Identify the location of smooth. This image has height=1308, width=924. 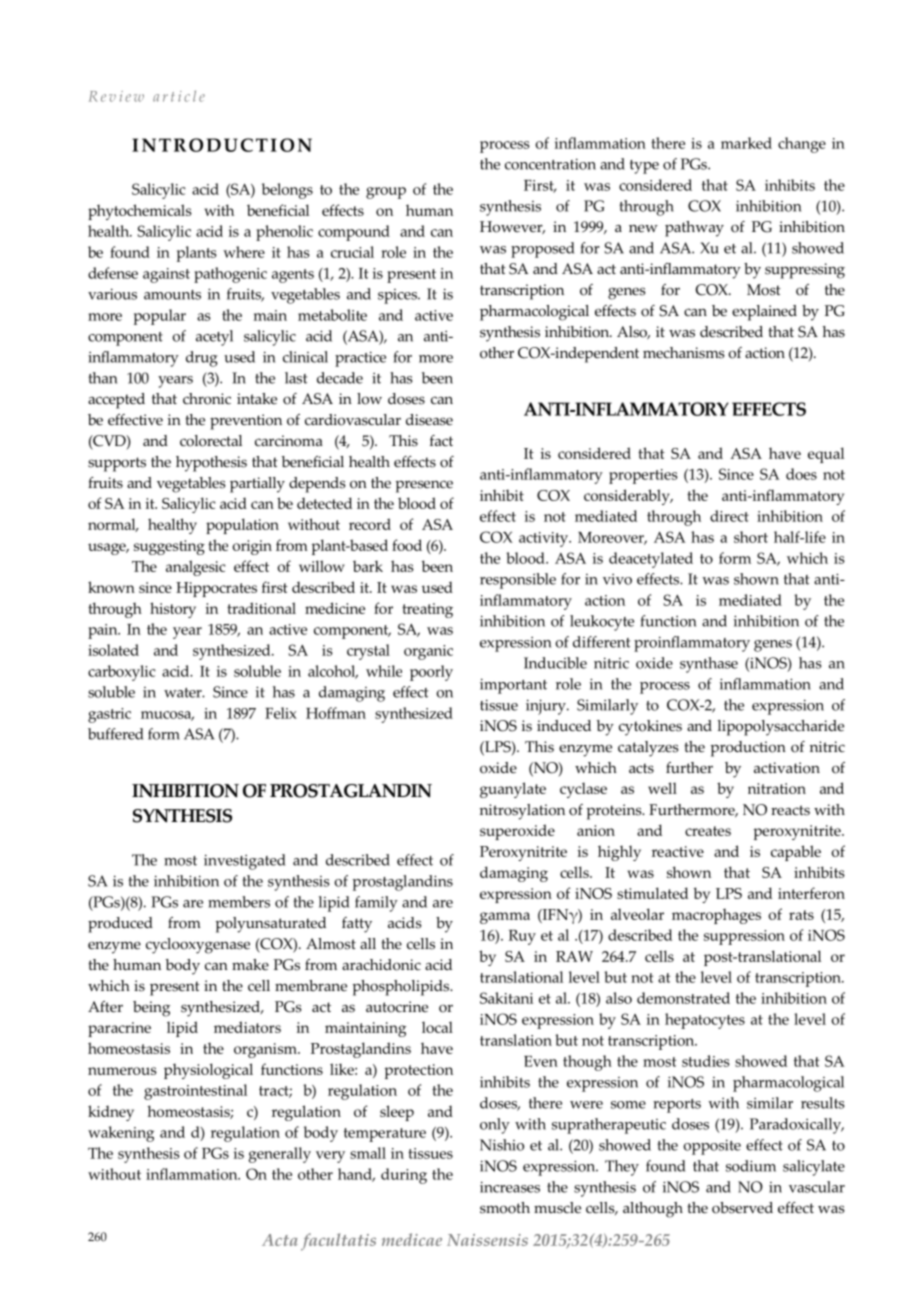
(505, 1208).
